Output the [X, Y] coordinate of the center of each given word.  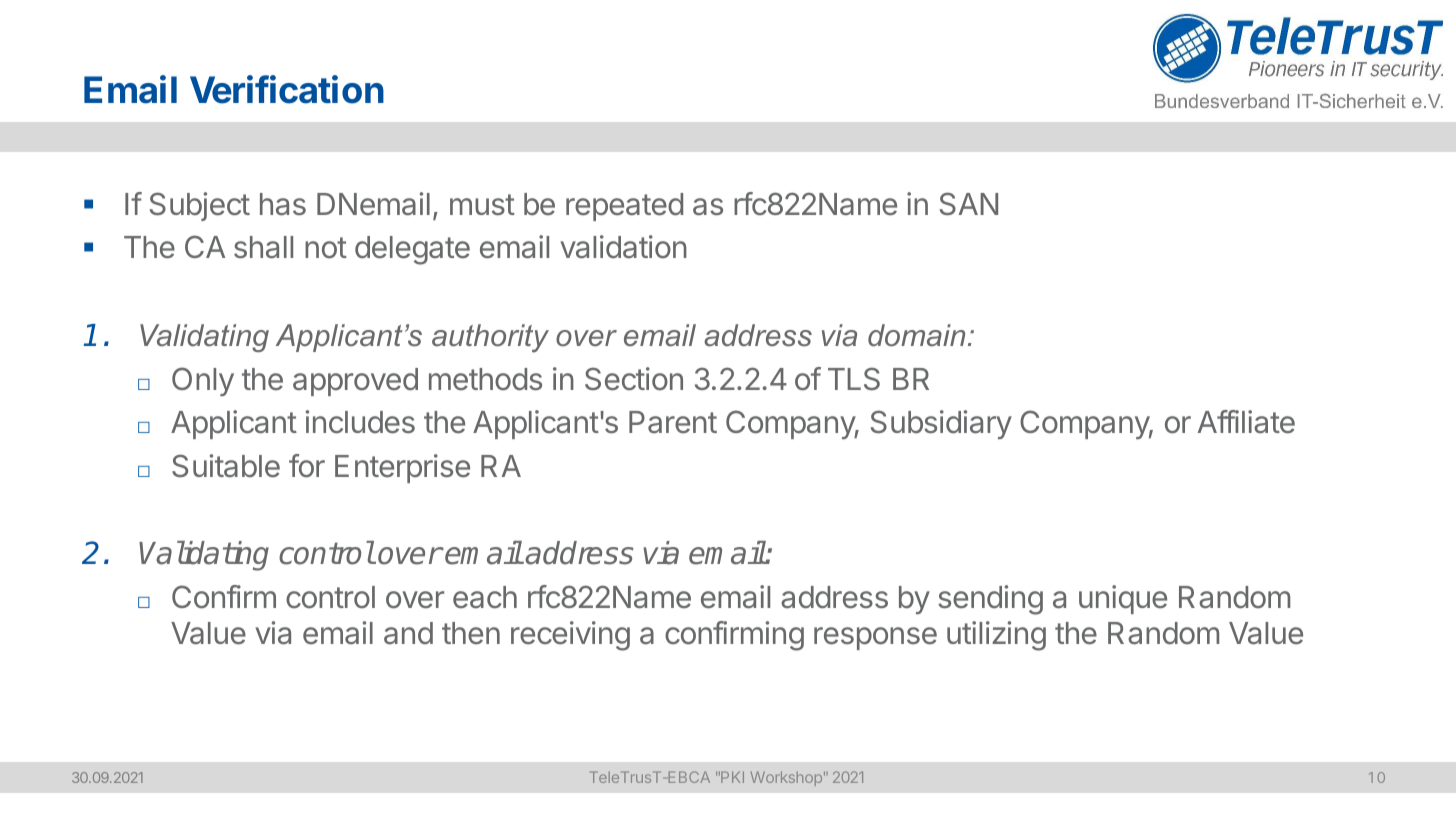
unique [1123, 599]
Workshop [786, 778]
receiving [570, 636]
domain [916, 335]
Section [634, 379]
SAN [968, 204]
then [471, 633]
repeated [624, 207]
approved [355, 382]
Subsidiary [941, 424]
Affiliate [1246, 422]
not [326, 248]
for [307, 466]
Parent [673, 422]
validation [623, 247]
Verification [287, 89]
